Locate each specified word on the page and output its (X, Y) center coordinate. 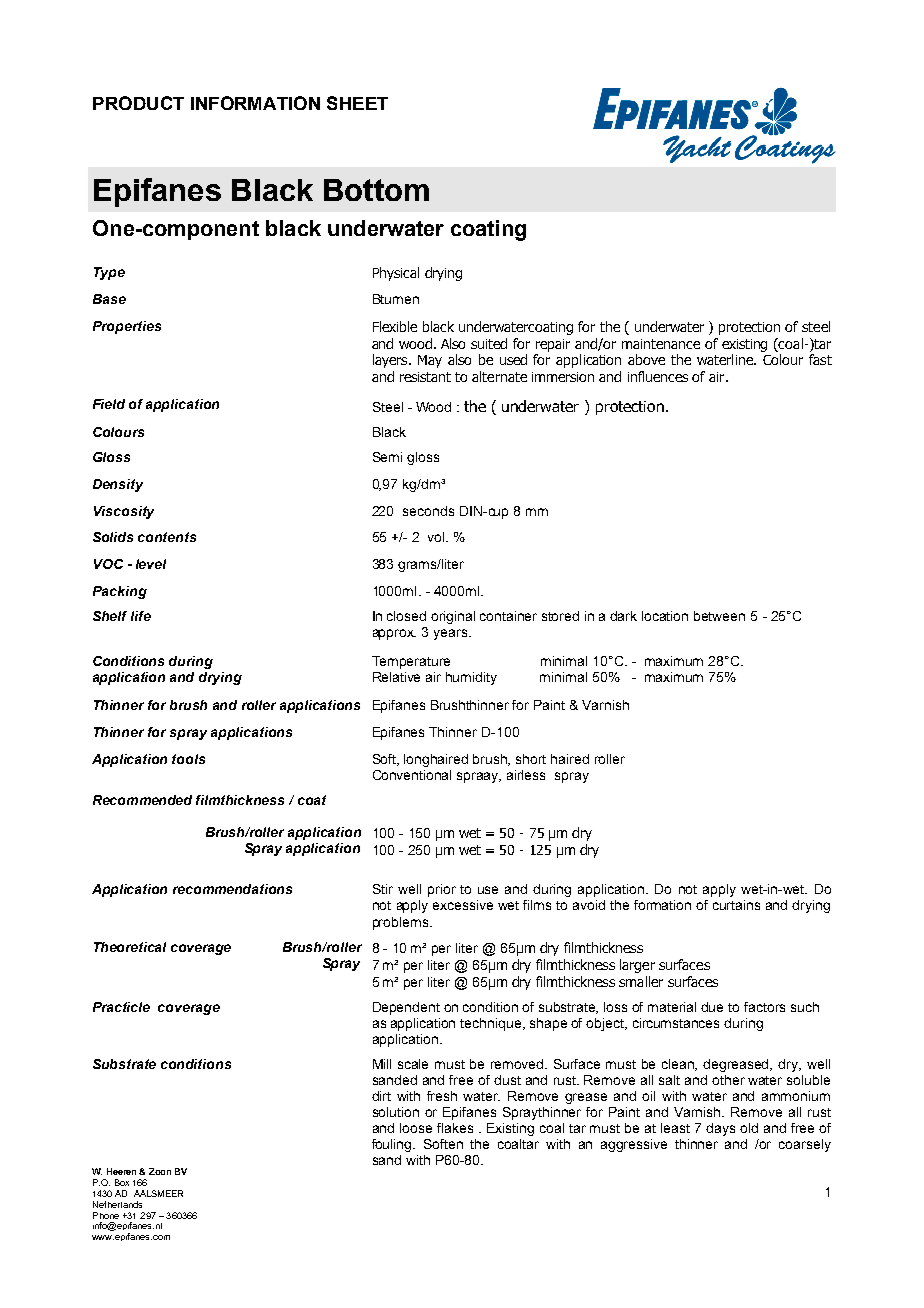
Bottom (376, 190)
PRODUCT (138, 103)
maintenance (661, 344)
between (719, 616)
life (141, 616)
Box (122, 1182)
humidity (471, 678)
